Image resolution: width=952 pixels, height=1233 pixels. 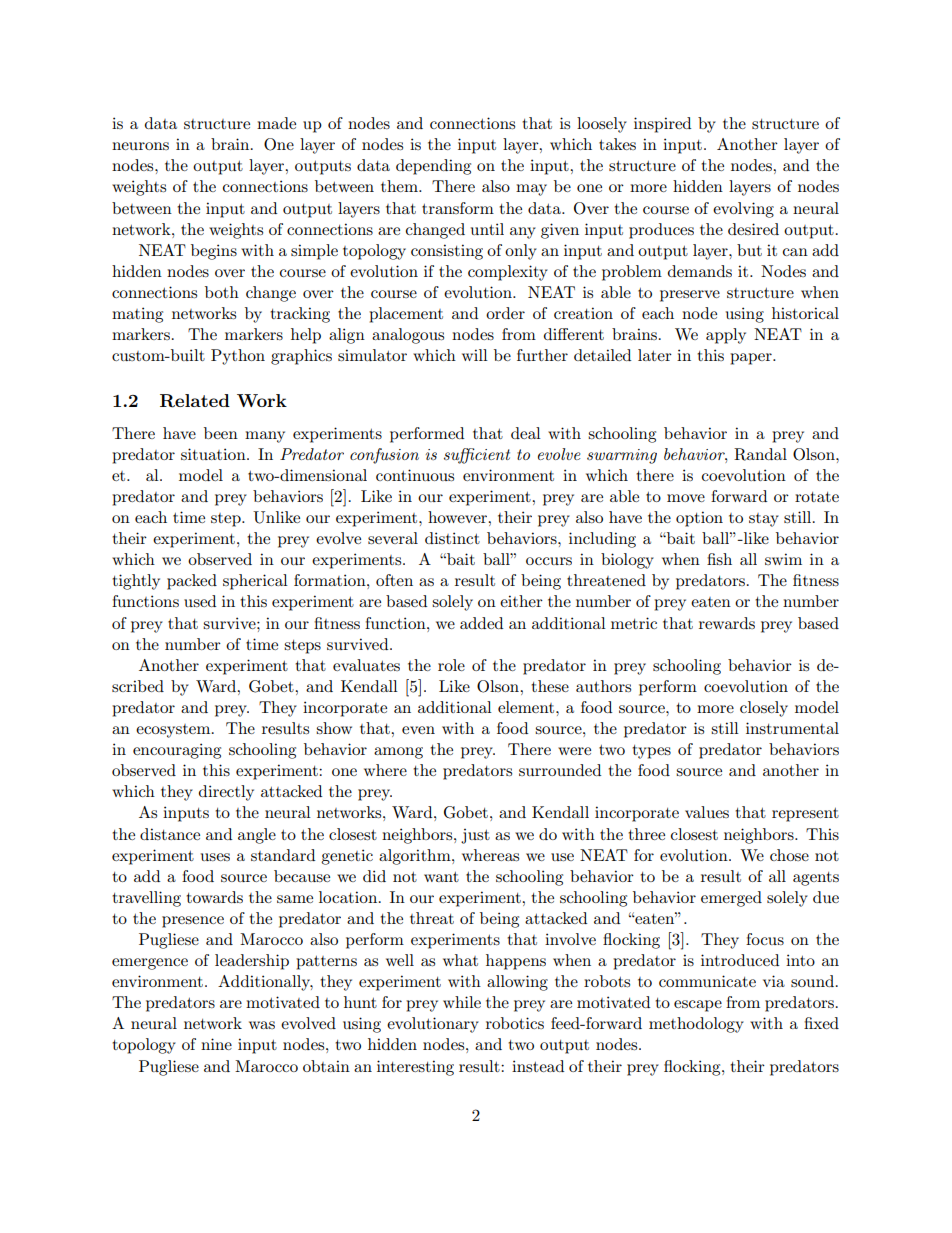 What do you see at coordinates (743, 210) in the screenshot?
I see `evolving` at bounding box center [743, 210].
